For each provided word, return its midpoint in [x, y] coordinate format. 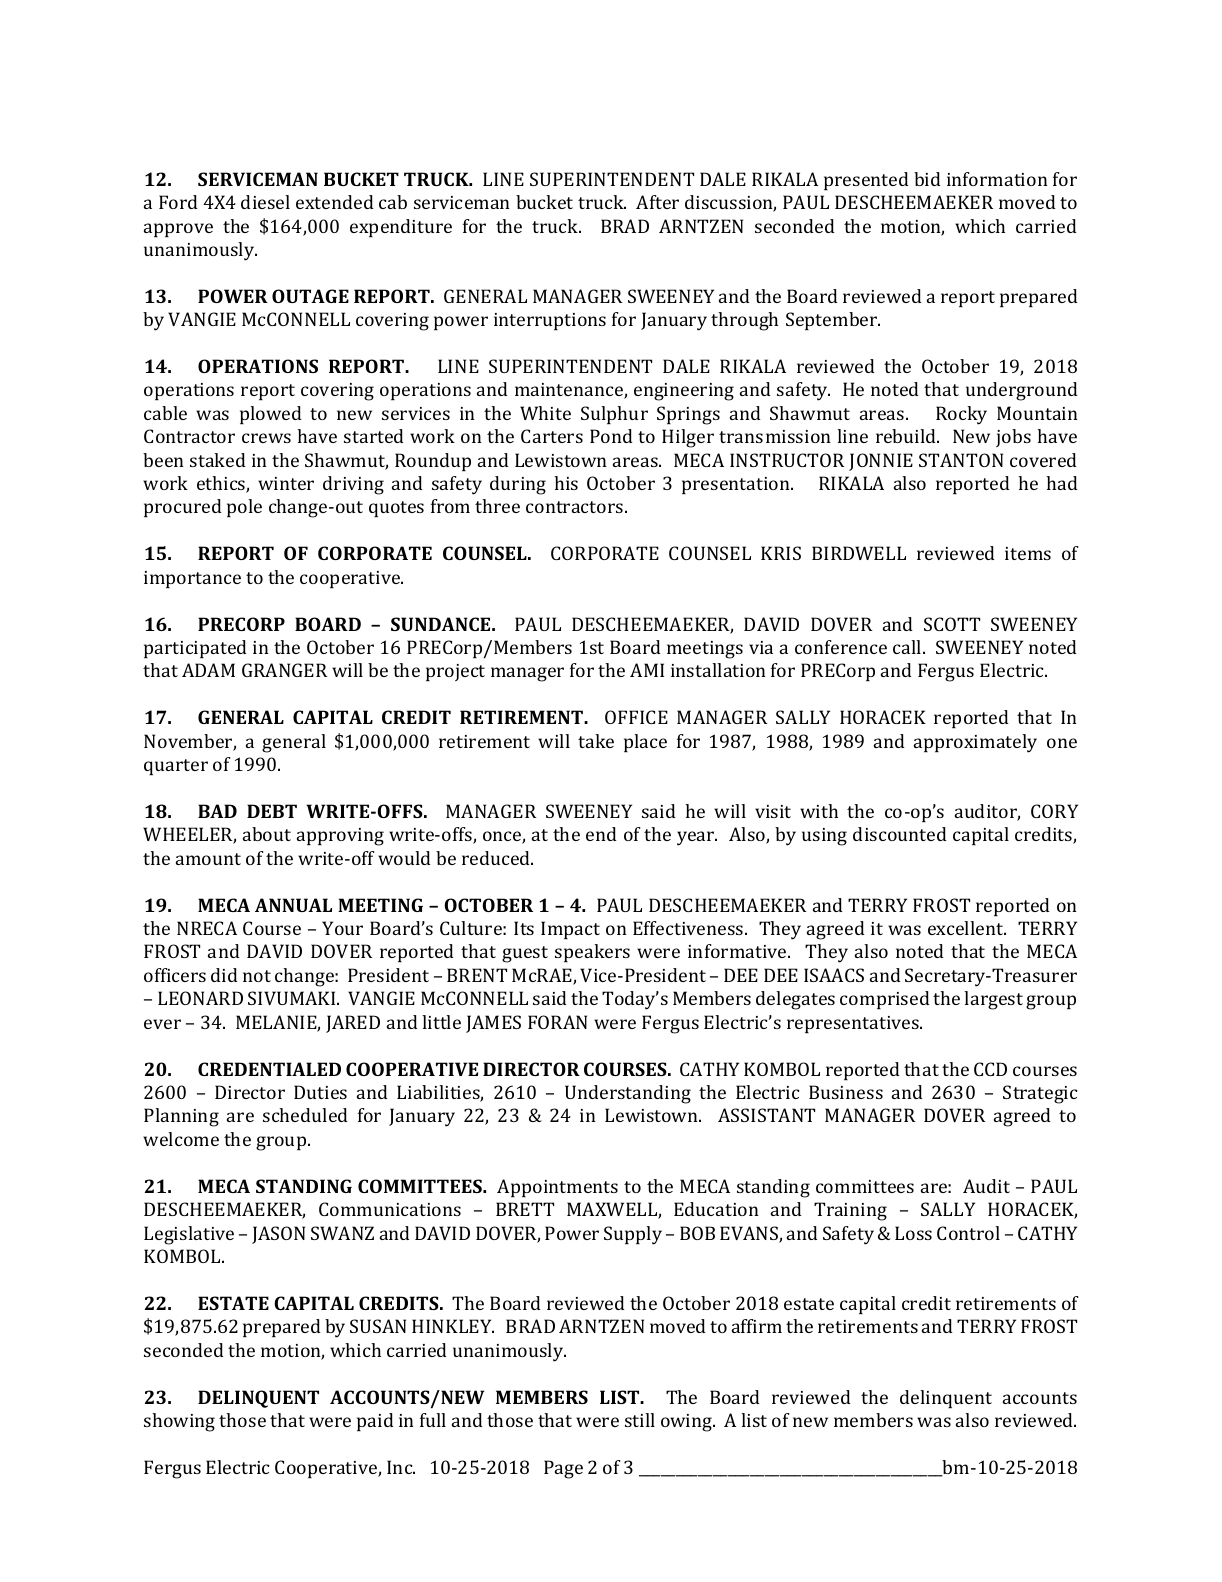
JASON [278, 1235]
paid [375, 1422]
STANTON [961, 460]
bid [927, 179]
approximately [975, 743]
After [657, 202]
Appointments [557, 1188]
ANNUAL [293, 905]
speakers [592, 953]
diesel [265, 202]
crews [266, 438]
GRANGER [285, 670]
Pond [611, 436]
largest [993, 1000]
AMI [647, 670]
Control [968, 1233]
